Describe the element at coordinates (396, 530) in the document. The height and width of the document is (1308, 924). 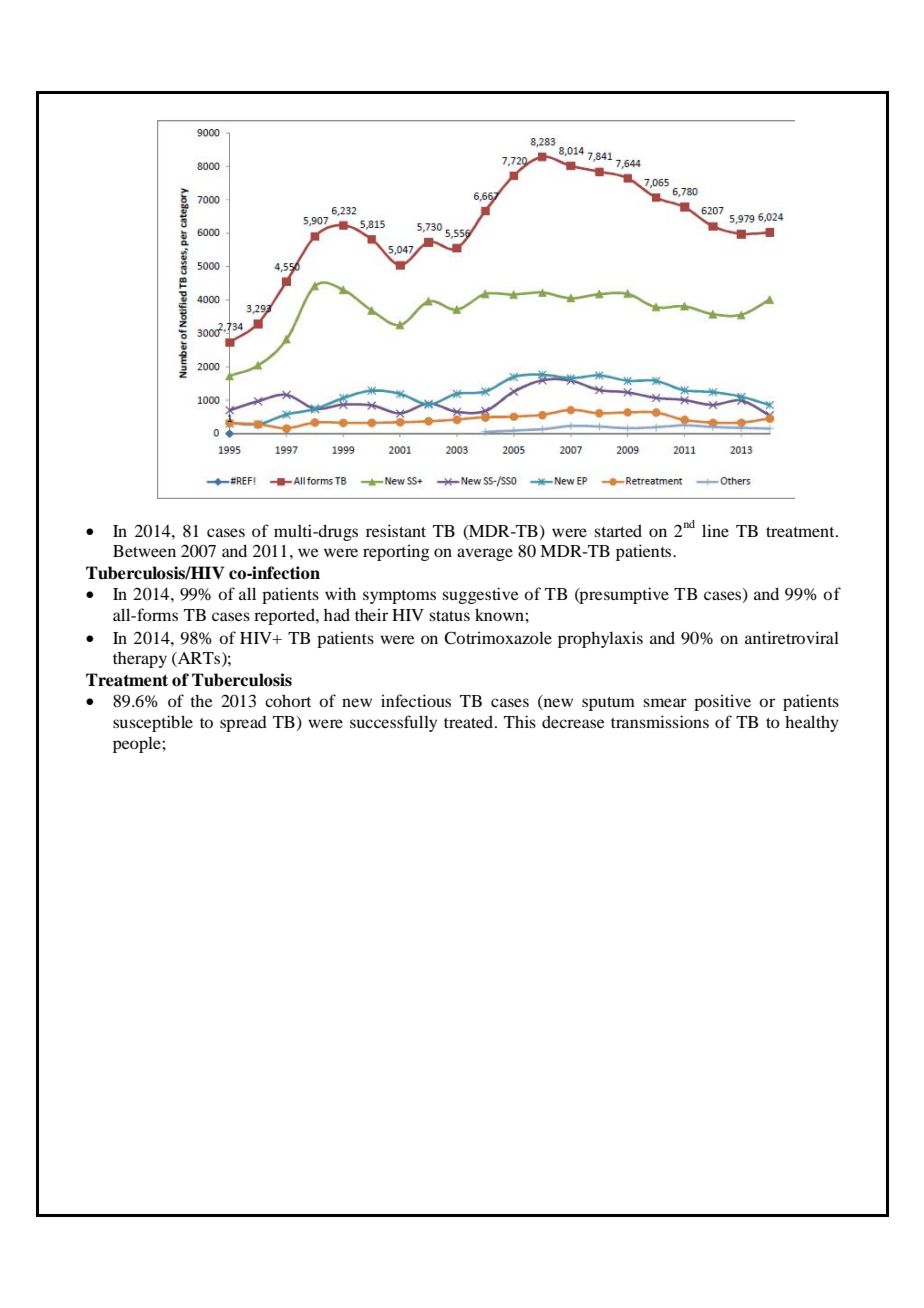
I see `resistant` at that location.
